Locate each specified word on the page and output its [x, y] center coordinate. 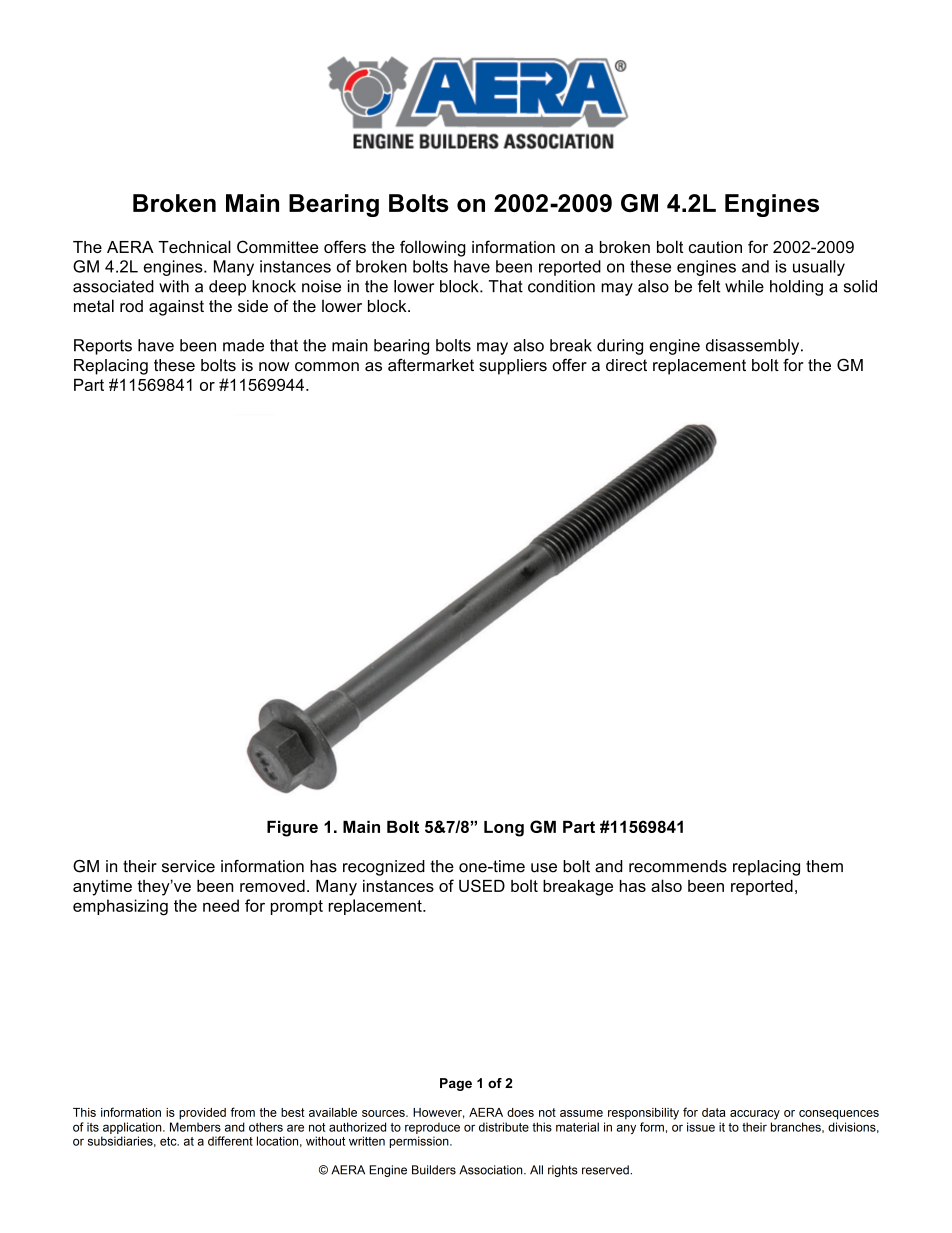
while [744, 286]
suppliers [513, 367]
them [824, 866]
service [188, 866]
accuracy [755, 1115]
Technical [194, 246]
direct [626, 365]
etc [169, 1141]
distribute [504, 1127]
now [274, 367]
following [433, 248]
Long [504, 829]
